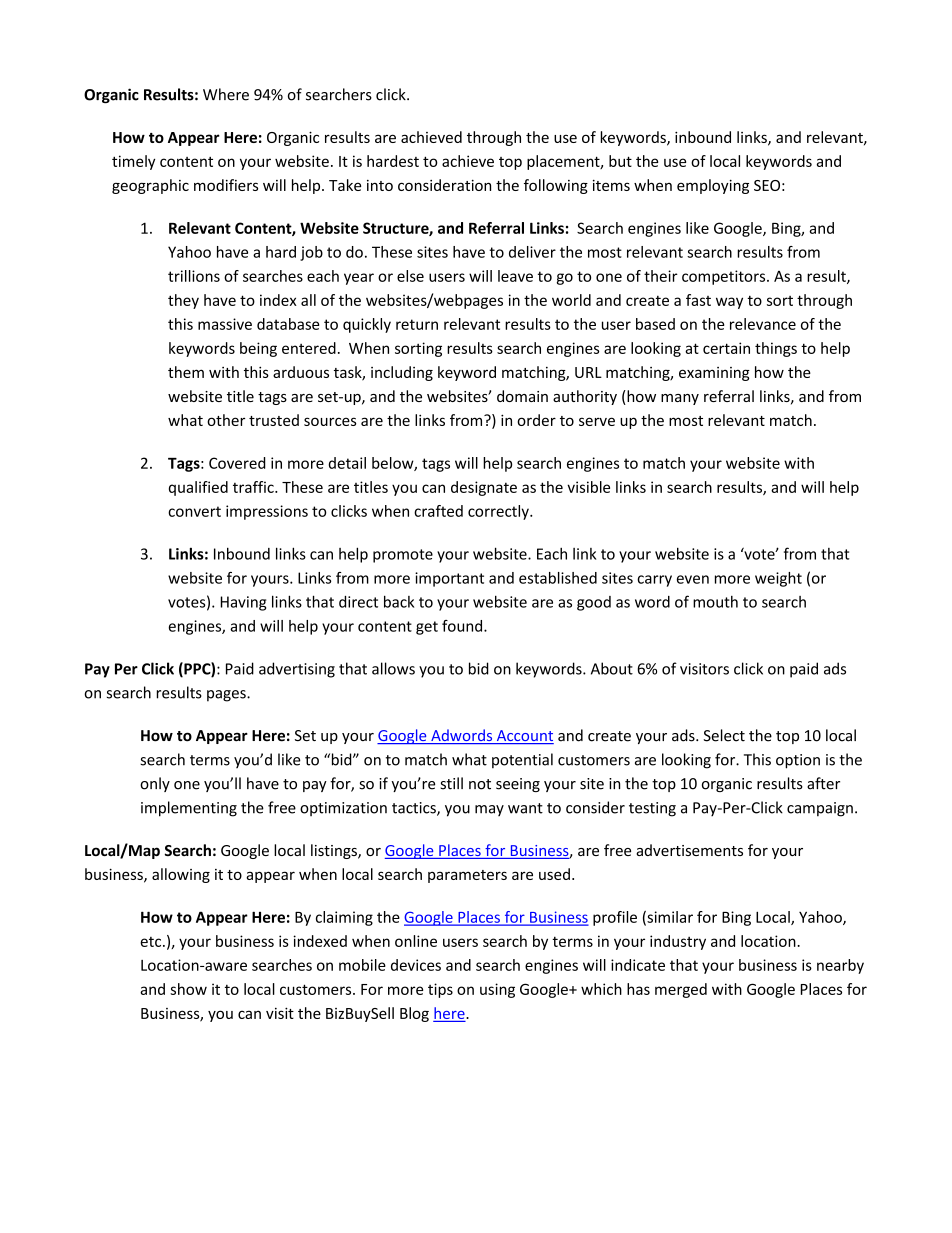 Image resolution: width=952 pixels, height=1233 pixels. Describe the element at coordinates (237, 463) in the image. I see `Covered` at that location.
